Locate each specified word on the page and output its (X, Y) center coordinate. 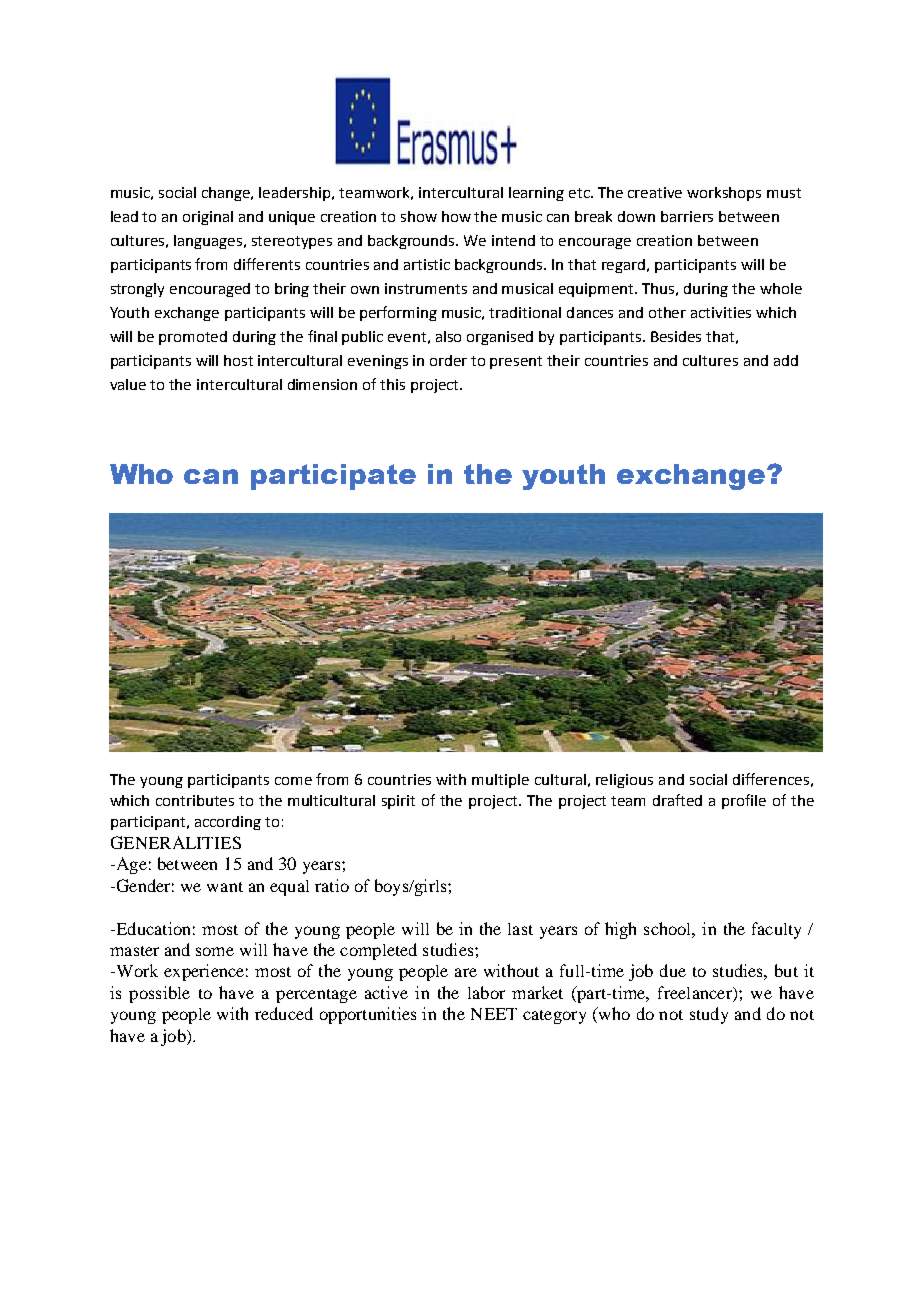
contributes (195, 800)
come (293, 781)
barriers (687, 216)
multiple (500, 781)
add (786, 360)
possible (159, 994)
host (238, 360)
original (208, 218)
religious (624, 781)
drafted (677, 800)
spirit (398, 802)
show (419, 216)
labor (486, 992)
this (392, 384)
